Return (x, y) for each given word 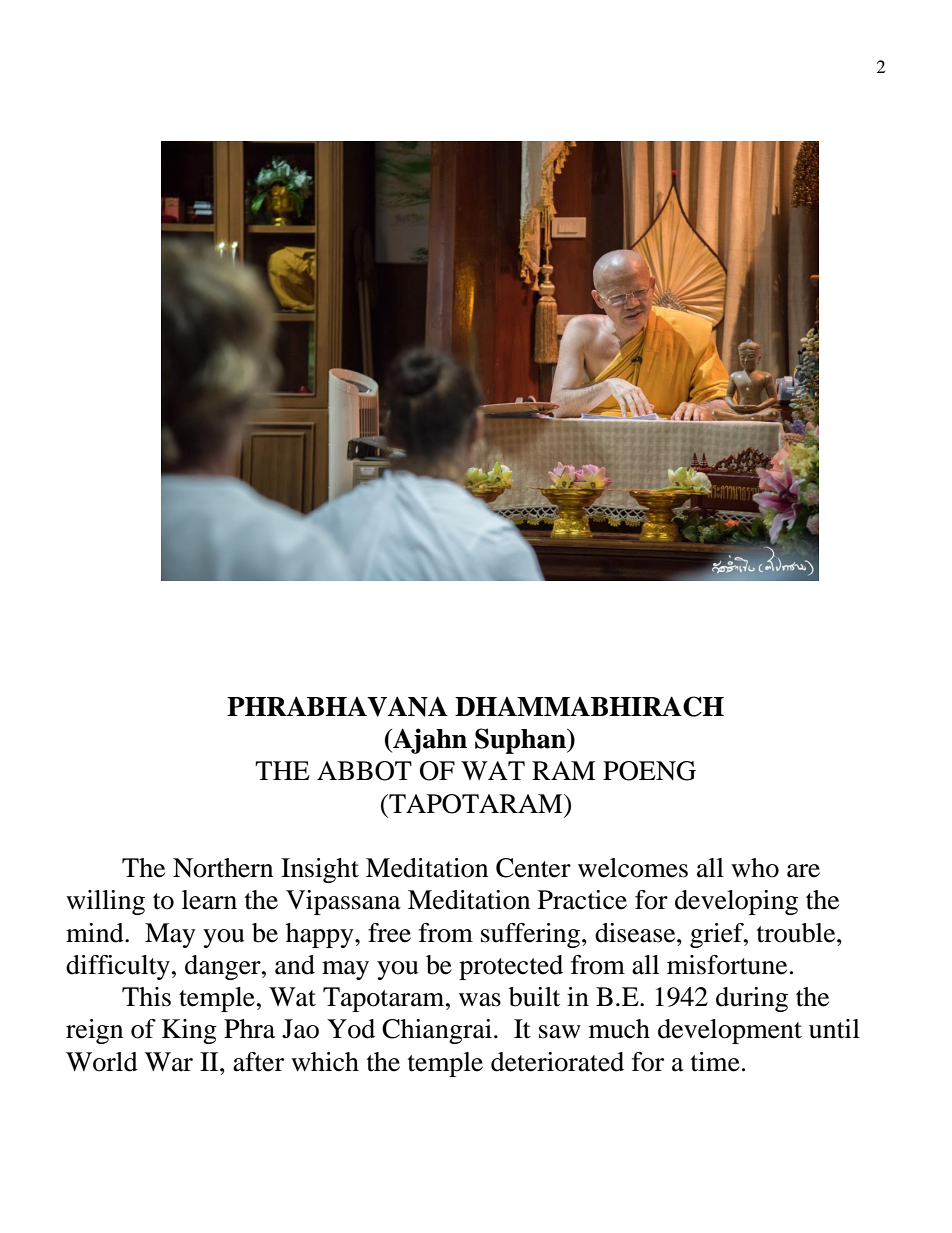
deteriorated (557, 1062)
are (803, 871)
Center (533, 868)
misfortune (727, 965)
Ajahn (429, 741)
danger (224, 967)
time (715, 1062)
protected (511, 967)
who (755, 868)
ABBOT (364, 771)
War (169, 1062)
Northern (223, 868)
